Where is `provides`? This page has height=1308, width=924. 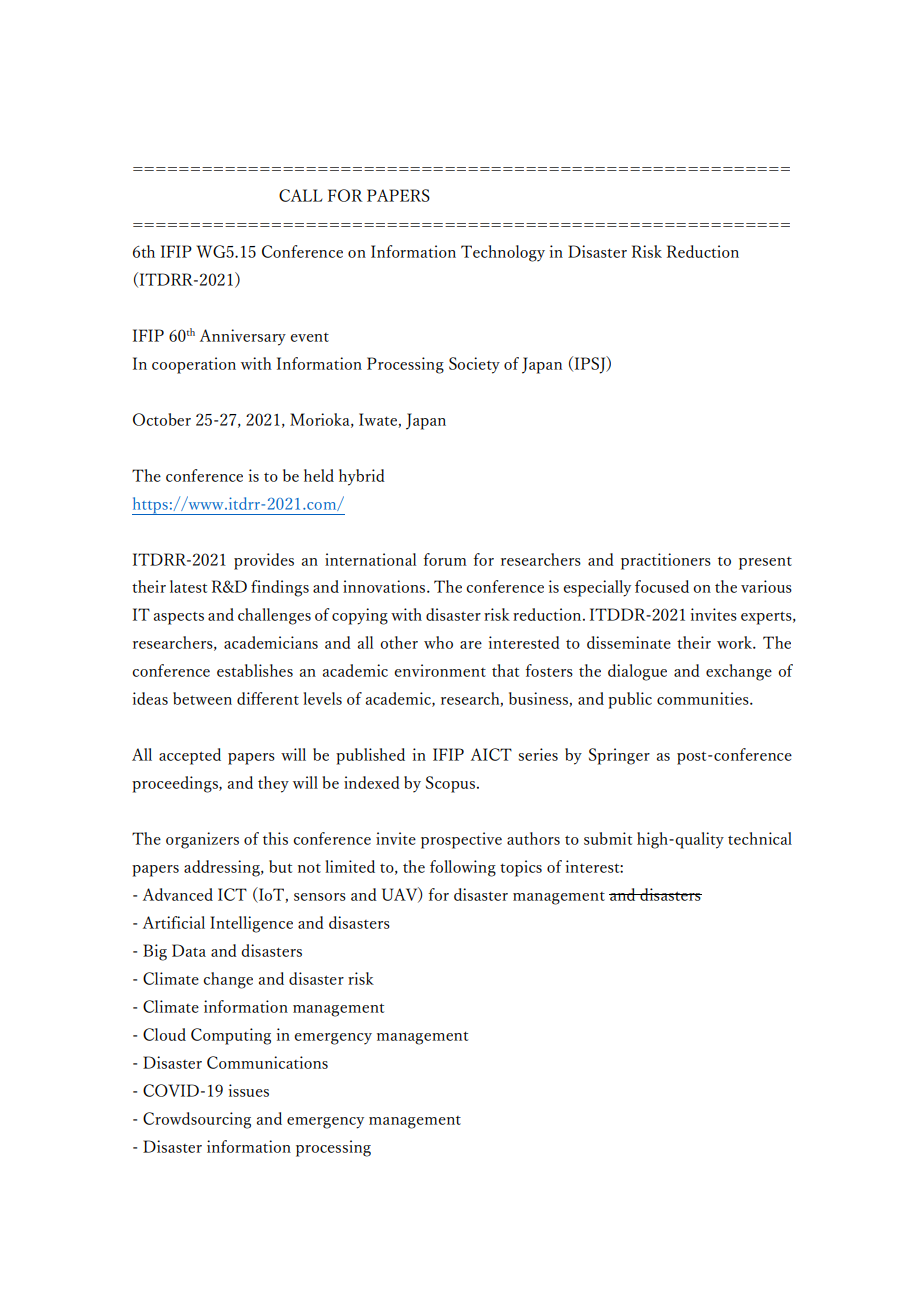 provides is located at coordinates (264, 561).
